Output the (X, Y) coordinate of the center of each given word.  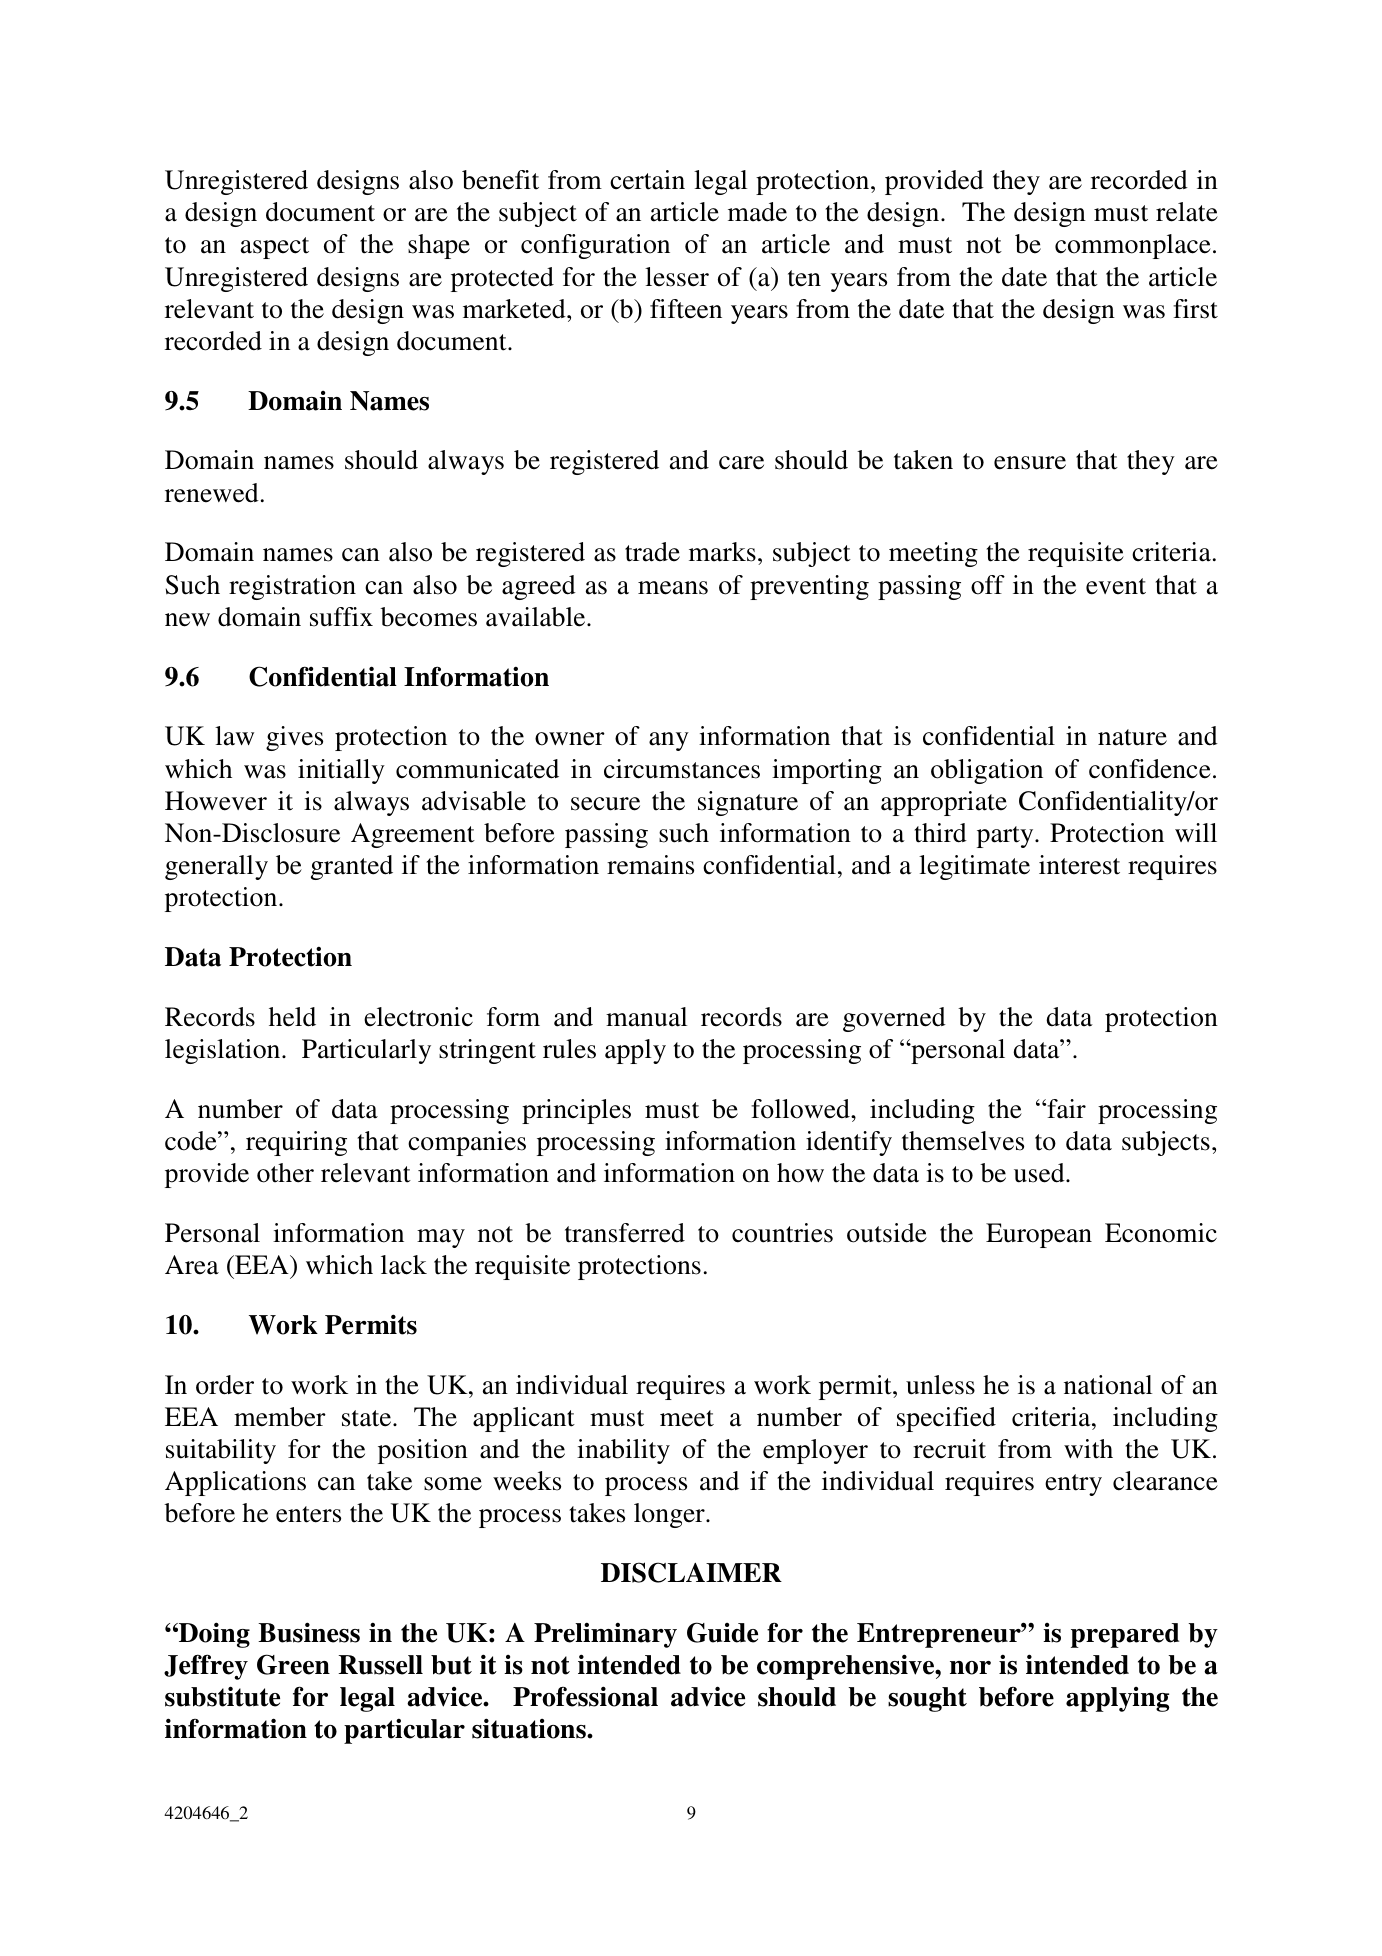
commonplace (1133, 246)
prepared (1125, 1635)
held (292, 1017)
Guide (722, 1632)
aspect (275, 248)
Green (293, 1664)
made (757, 212)
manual (646, 1017)
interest (1079, 865)
